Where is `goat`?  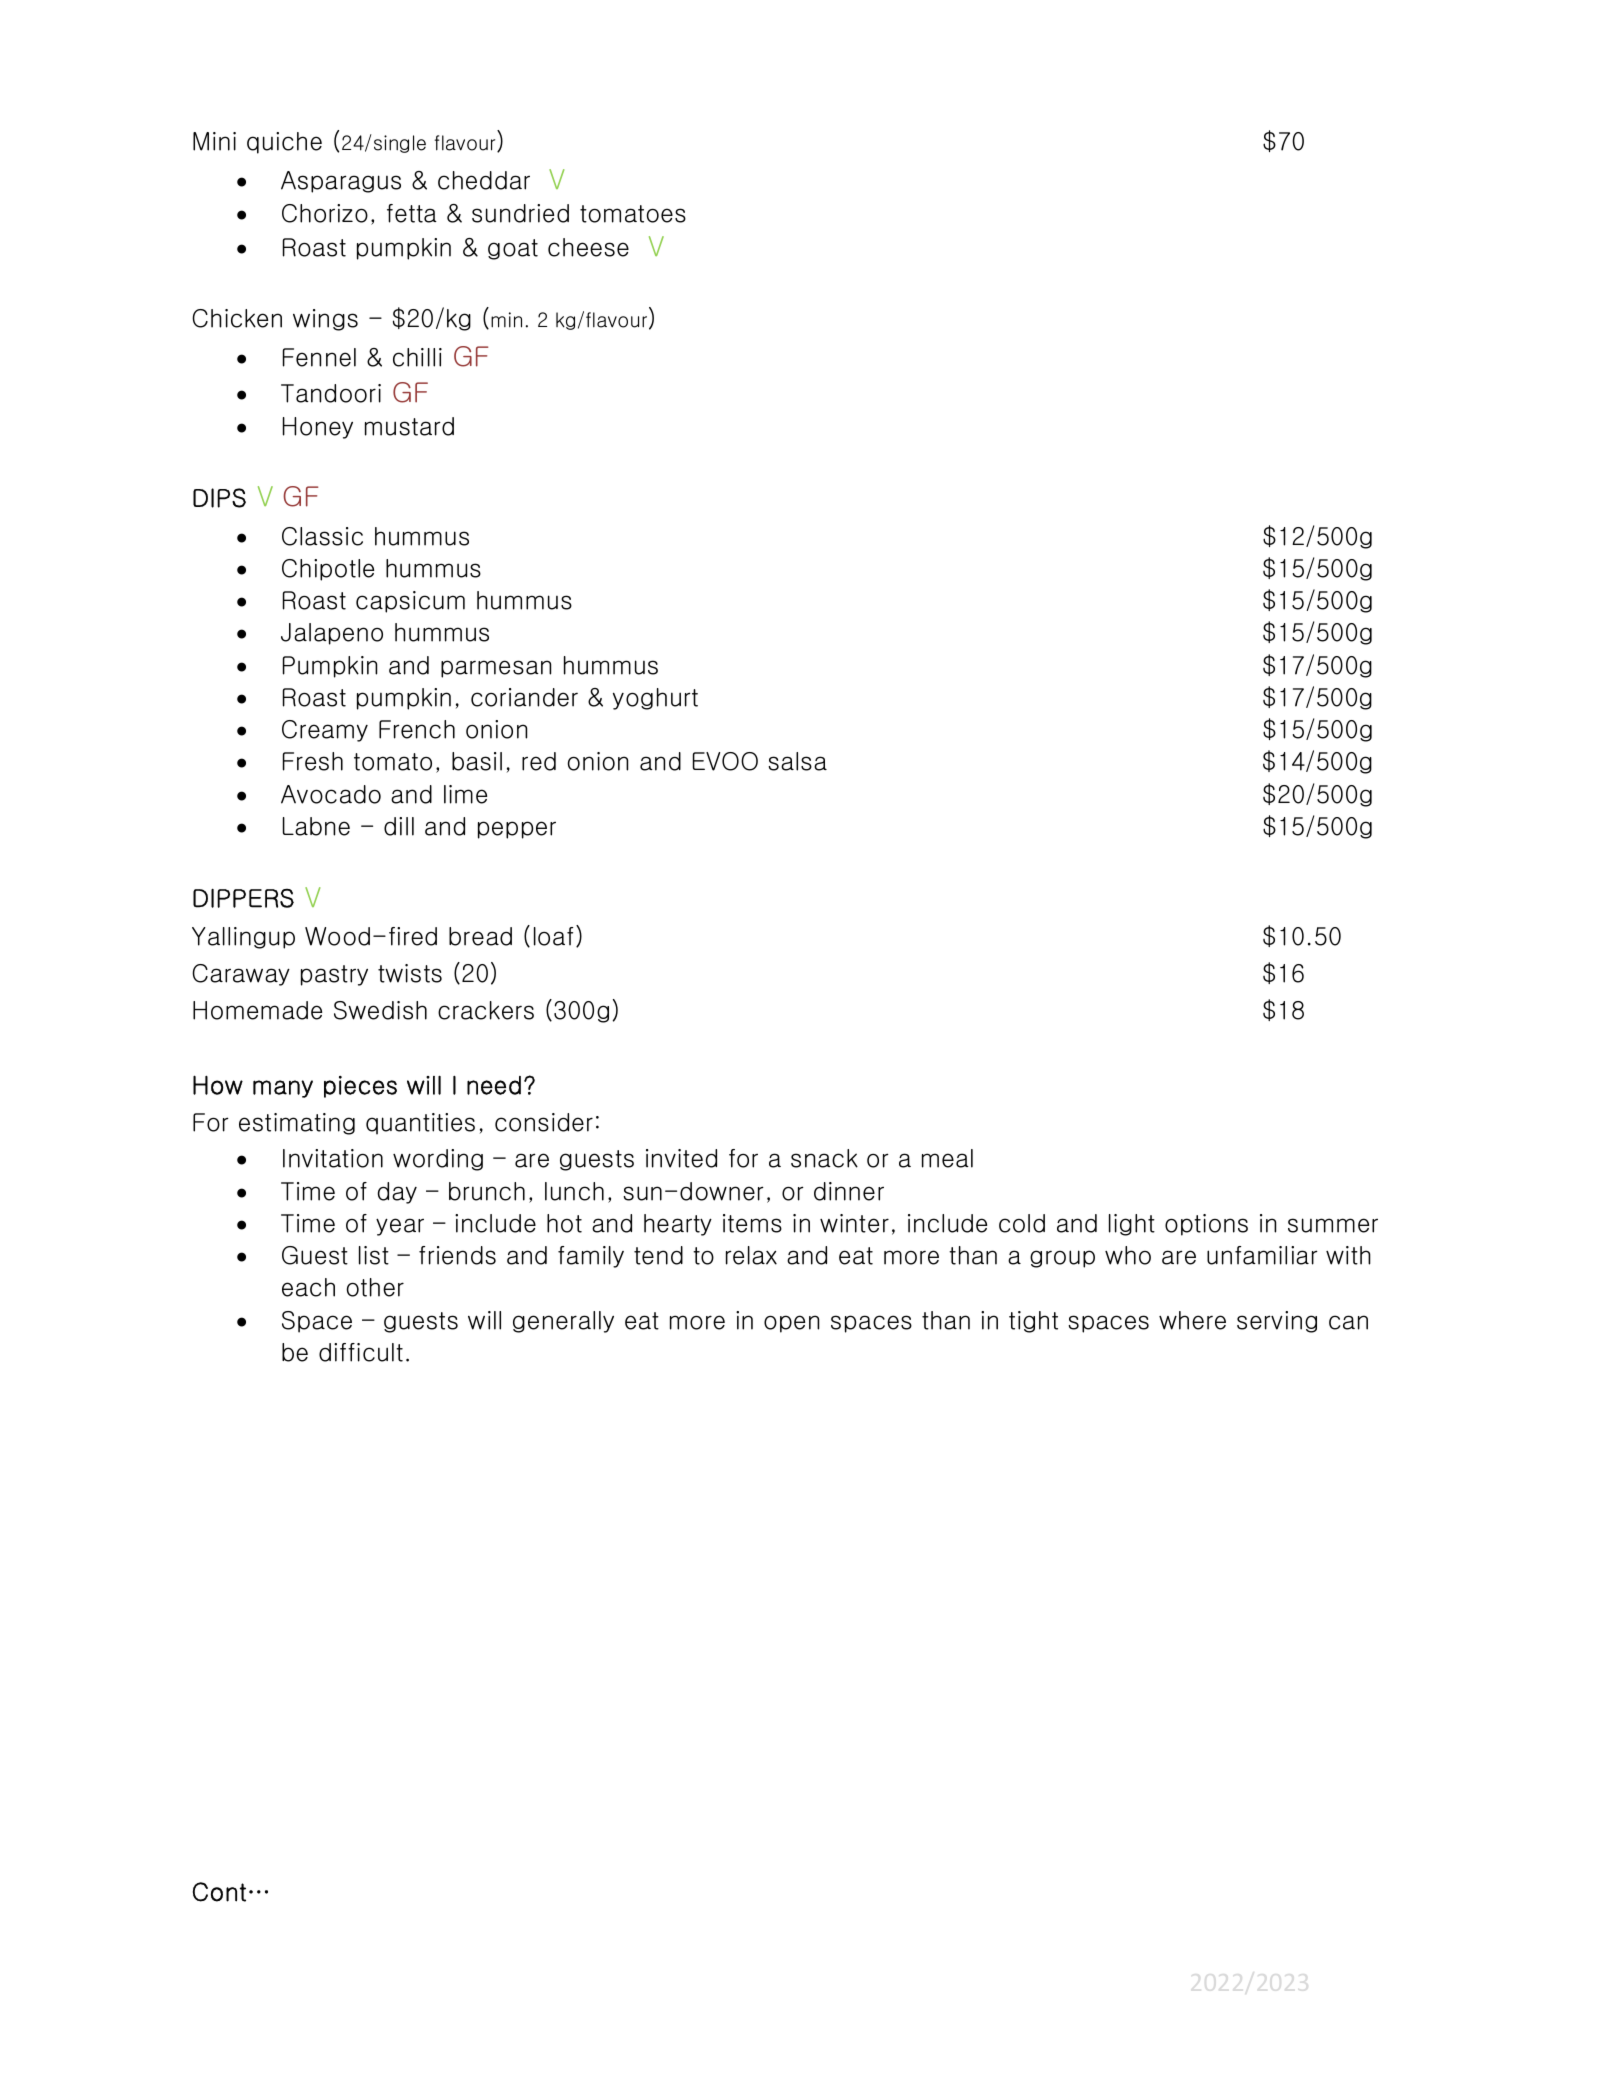
goat is located at coordinates (513, 249).
